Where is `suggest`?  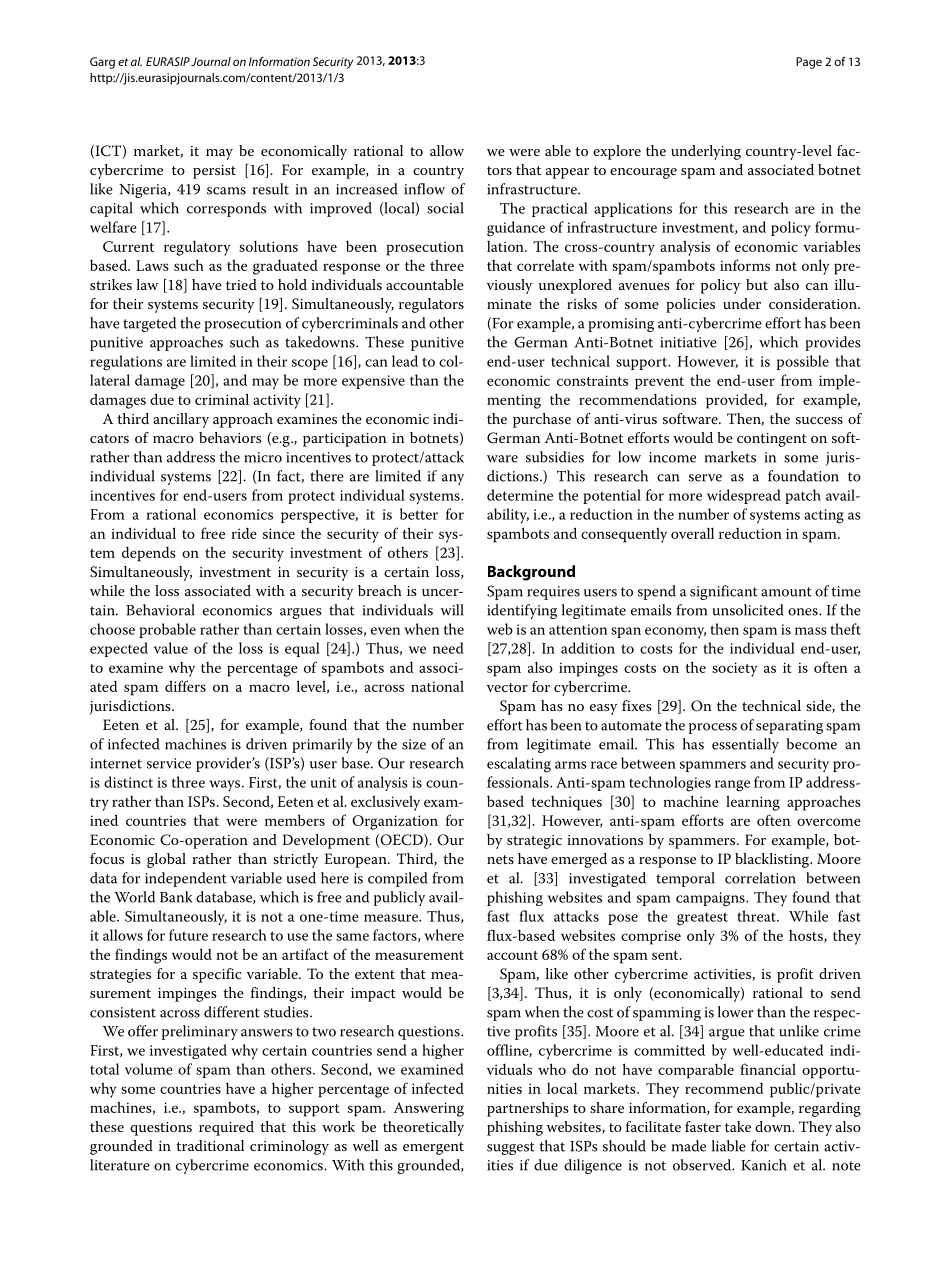
suggest is located at coordinates (511, 1148).
